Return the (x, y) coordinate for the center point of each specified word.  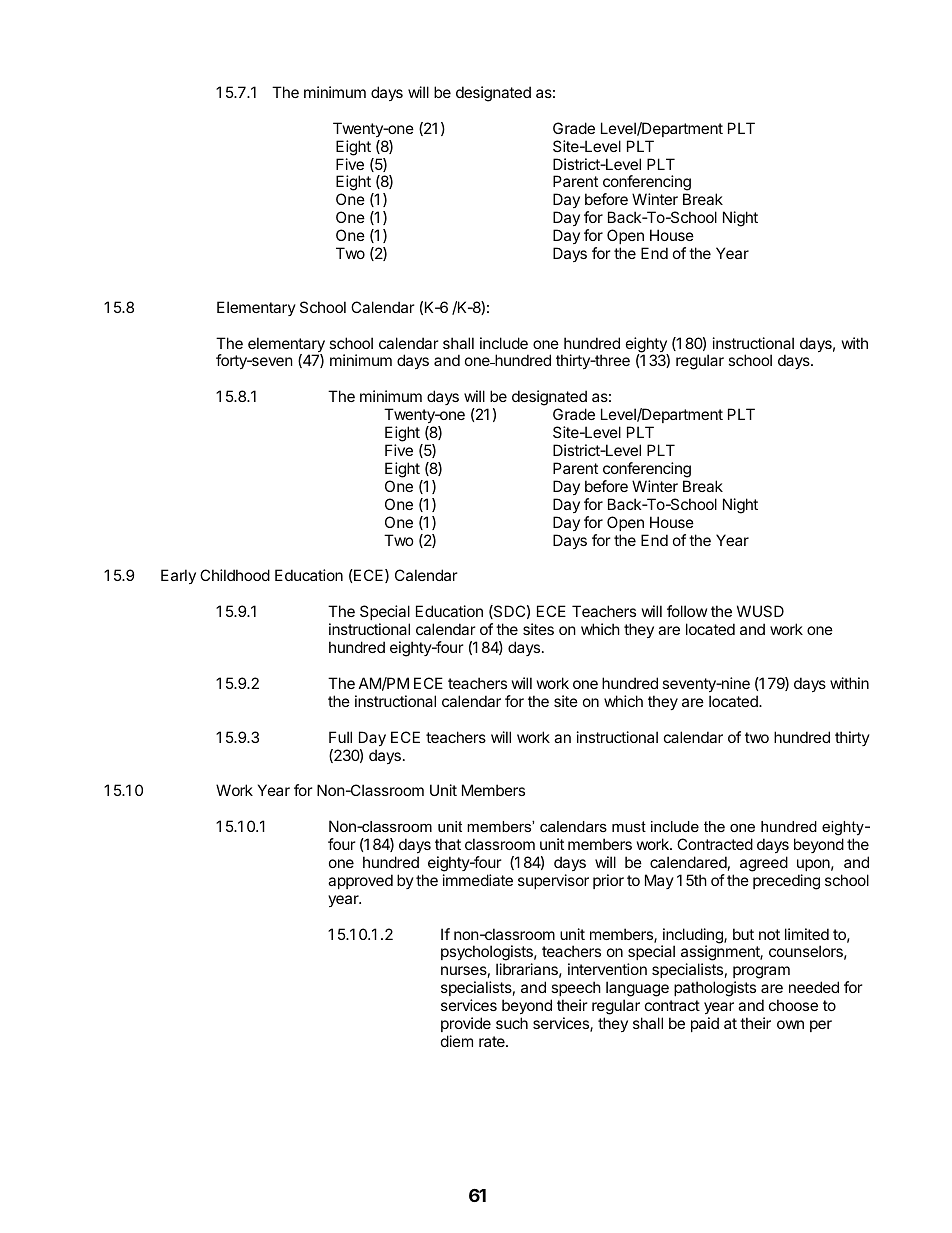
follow (687, 611)
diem (457, 1041)
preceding (786, 882)
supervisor (553, 881)
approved (360, 881)
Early (178, 576)
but (743, 934)
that (448, 844)
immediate (478, 880)
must (629, 826)
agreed (764, 864)
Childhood (235, 575)
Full (340, 737)
